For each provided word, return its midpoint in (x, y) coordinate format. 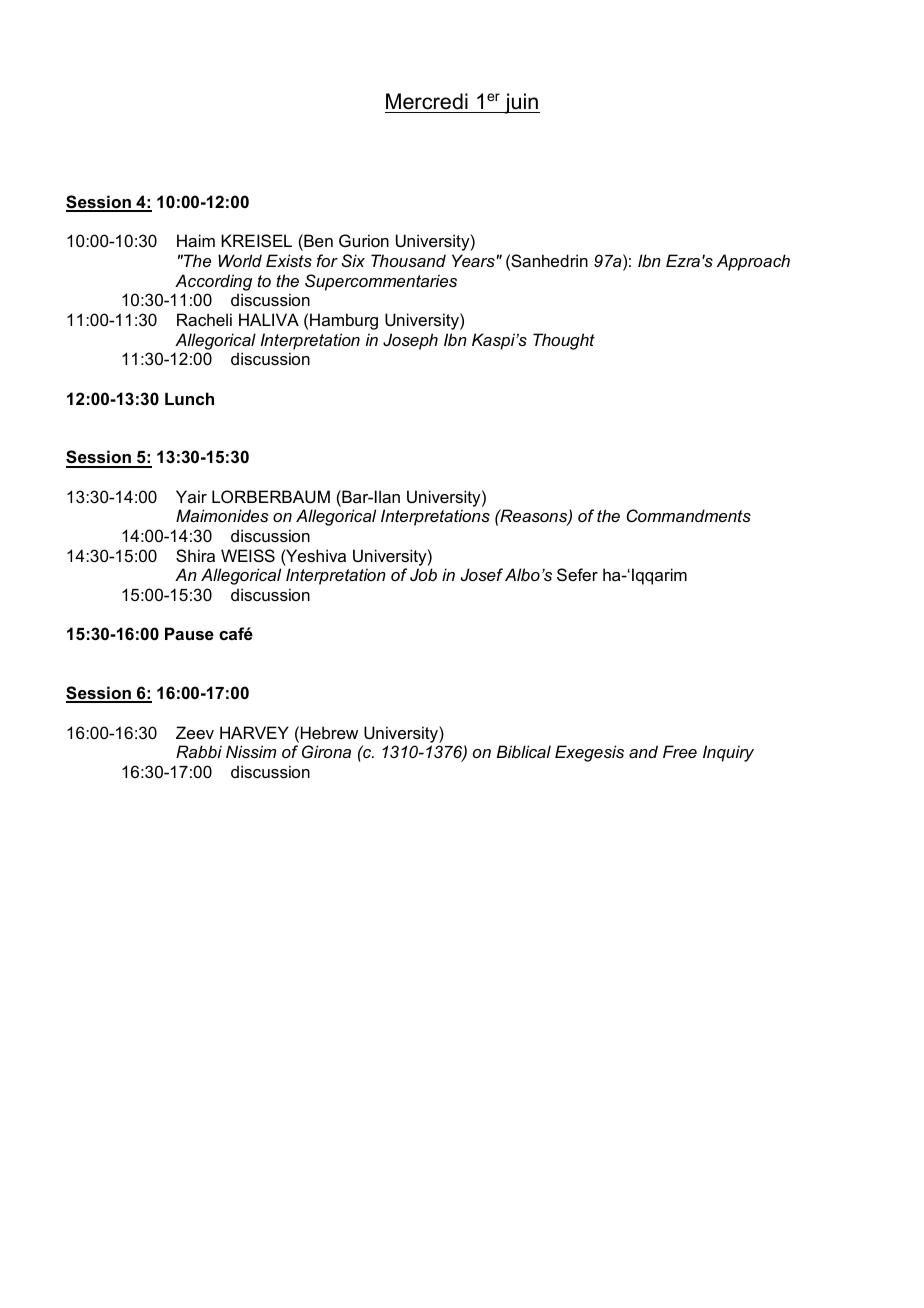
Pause (189, 633)
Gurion (364, 240)
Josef (482, 574)
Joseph (410, 341)
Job (423, 574)
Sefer (577, 574)
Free (680, 751)
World (240, 260)
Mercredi (427, 101)
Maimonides (222, 515)
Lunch (189, 398)
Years (473, 260)
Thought (564, 341)
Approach (753, 262)
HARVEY (254, 732)
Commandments (689, 515)
